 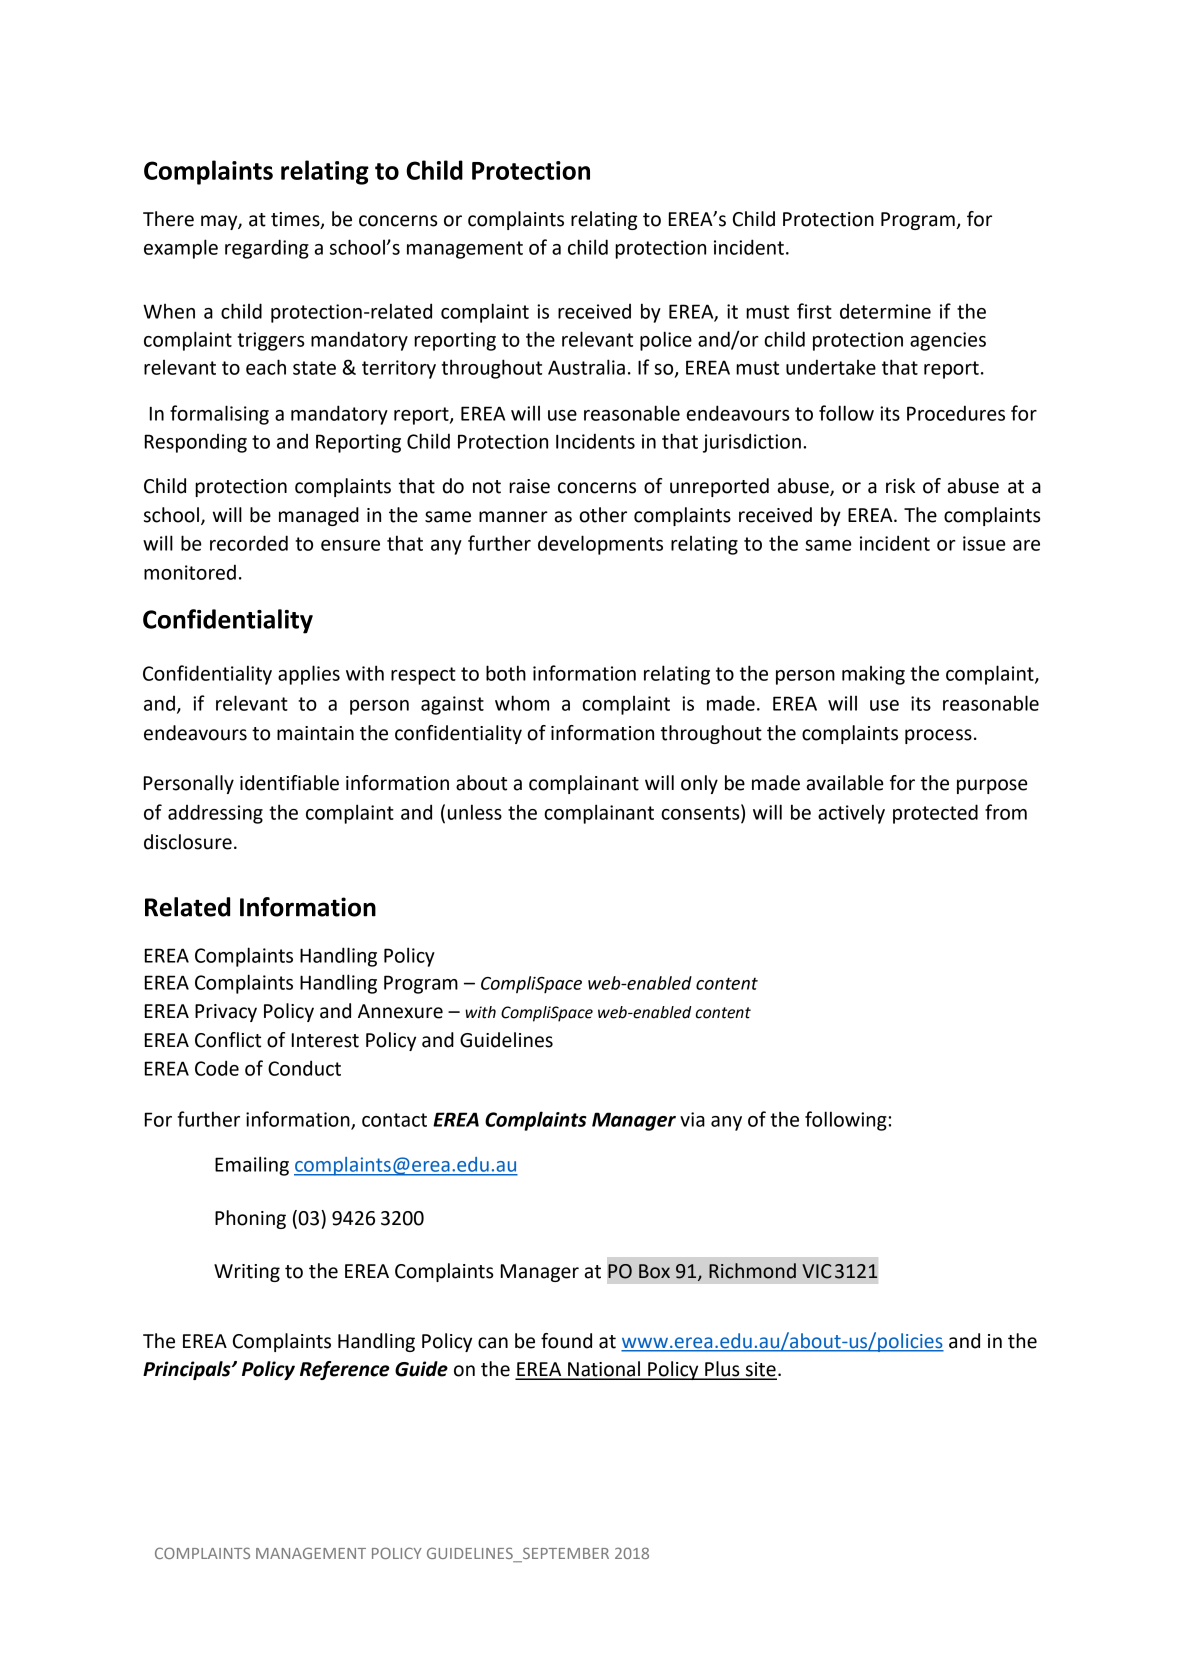 I want to click on regarding, so click(x=267, y=249).
